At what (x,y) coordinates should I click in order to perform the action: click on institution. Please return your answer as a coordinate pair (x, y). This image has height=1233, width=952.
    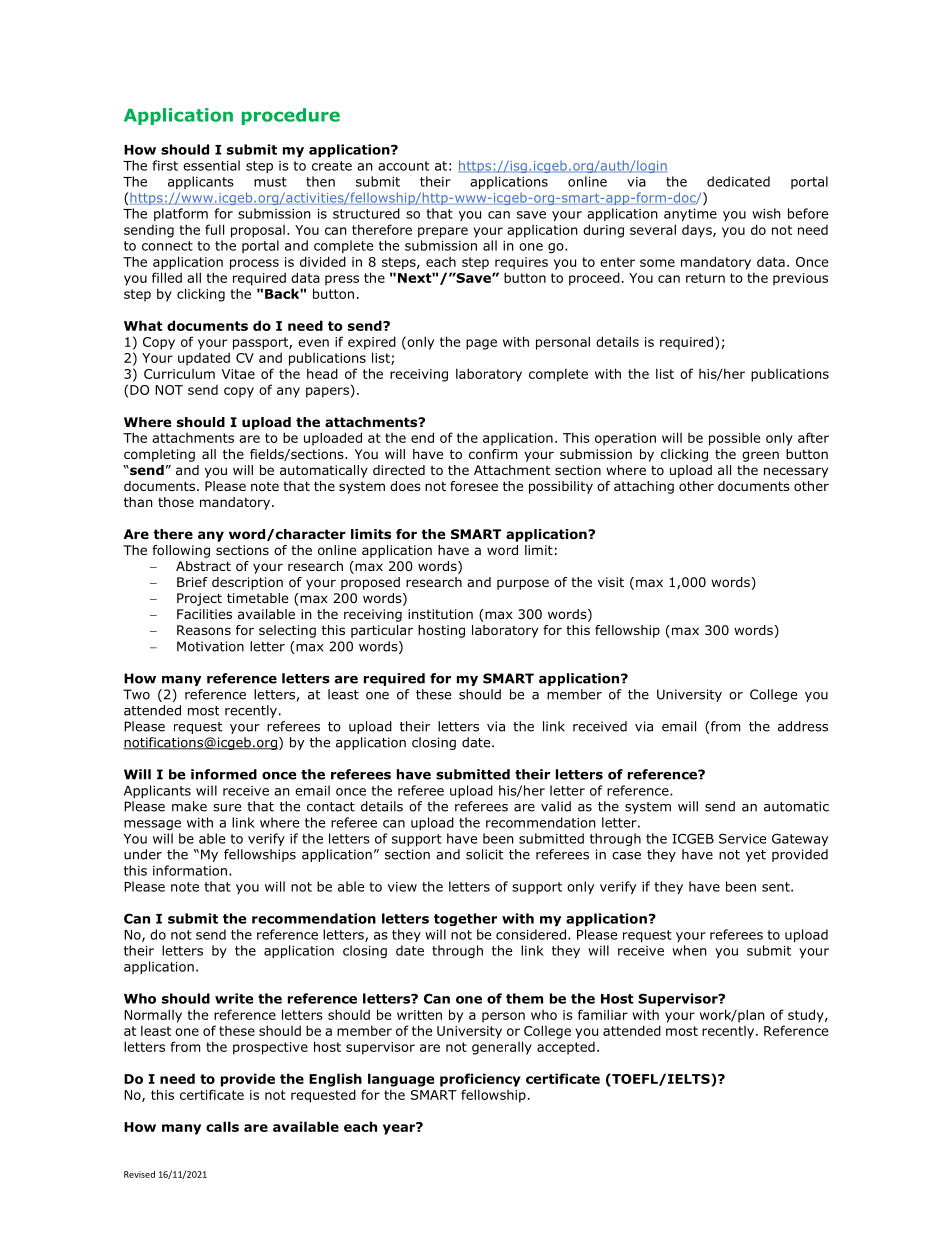
    Looking at the image, I should click on (440, 614).
